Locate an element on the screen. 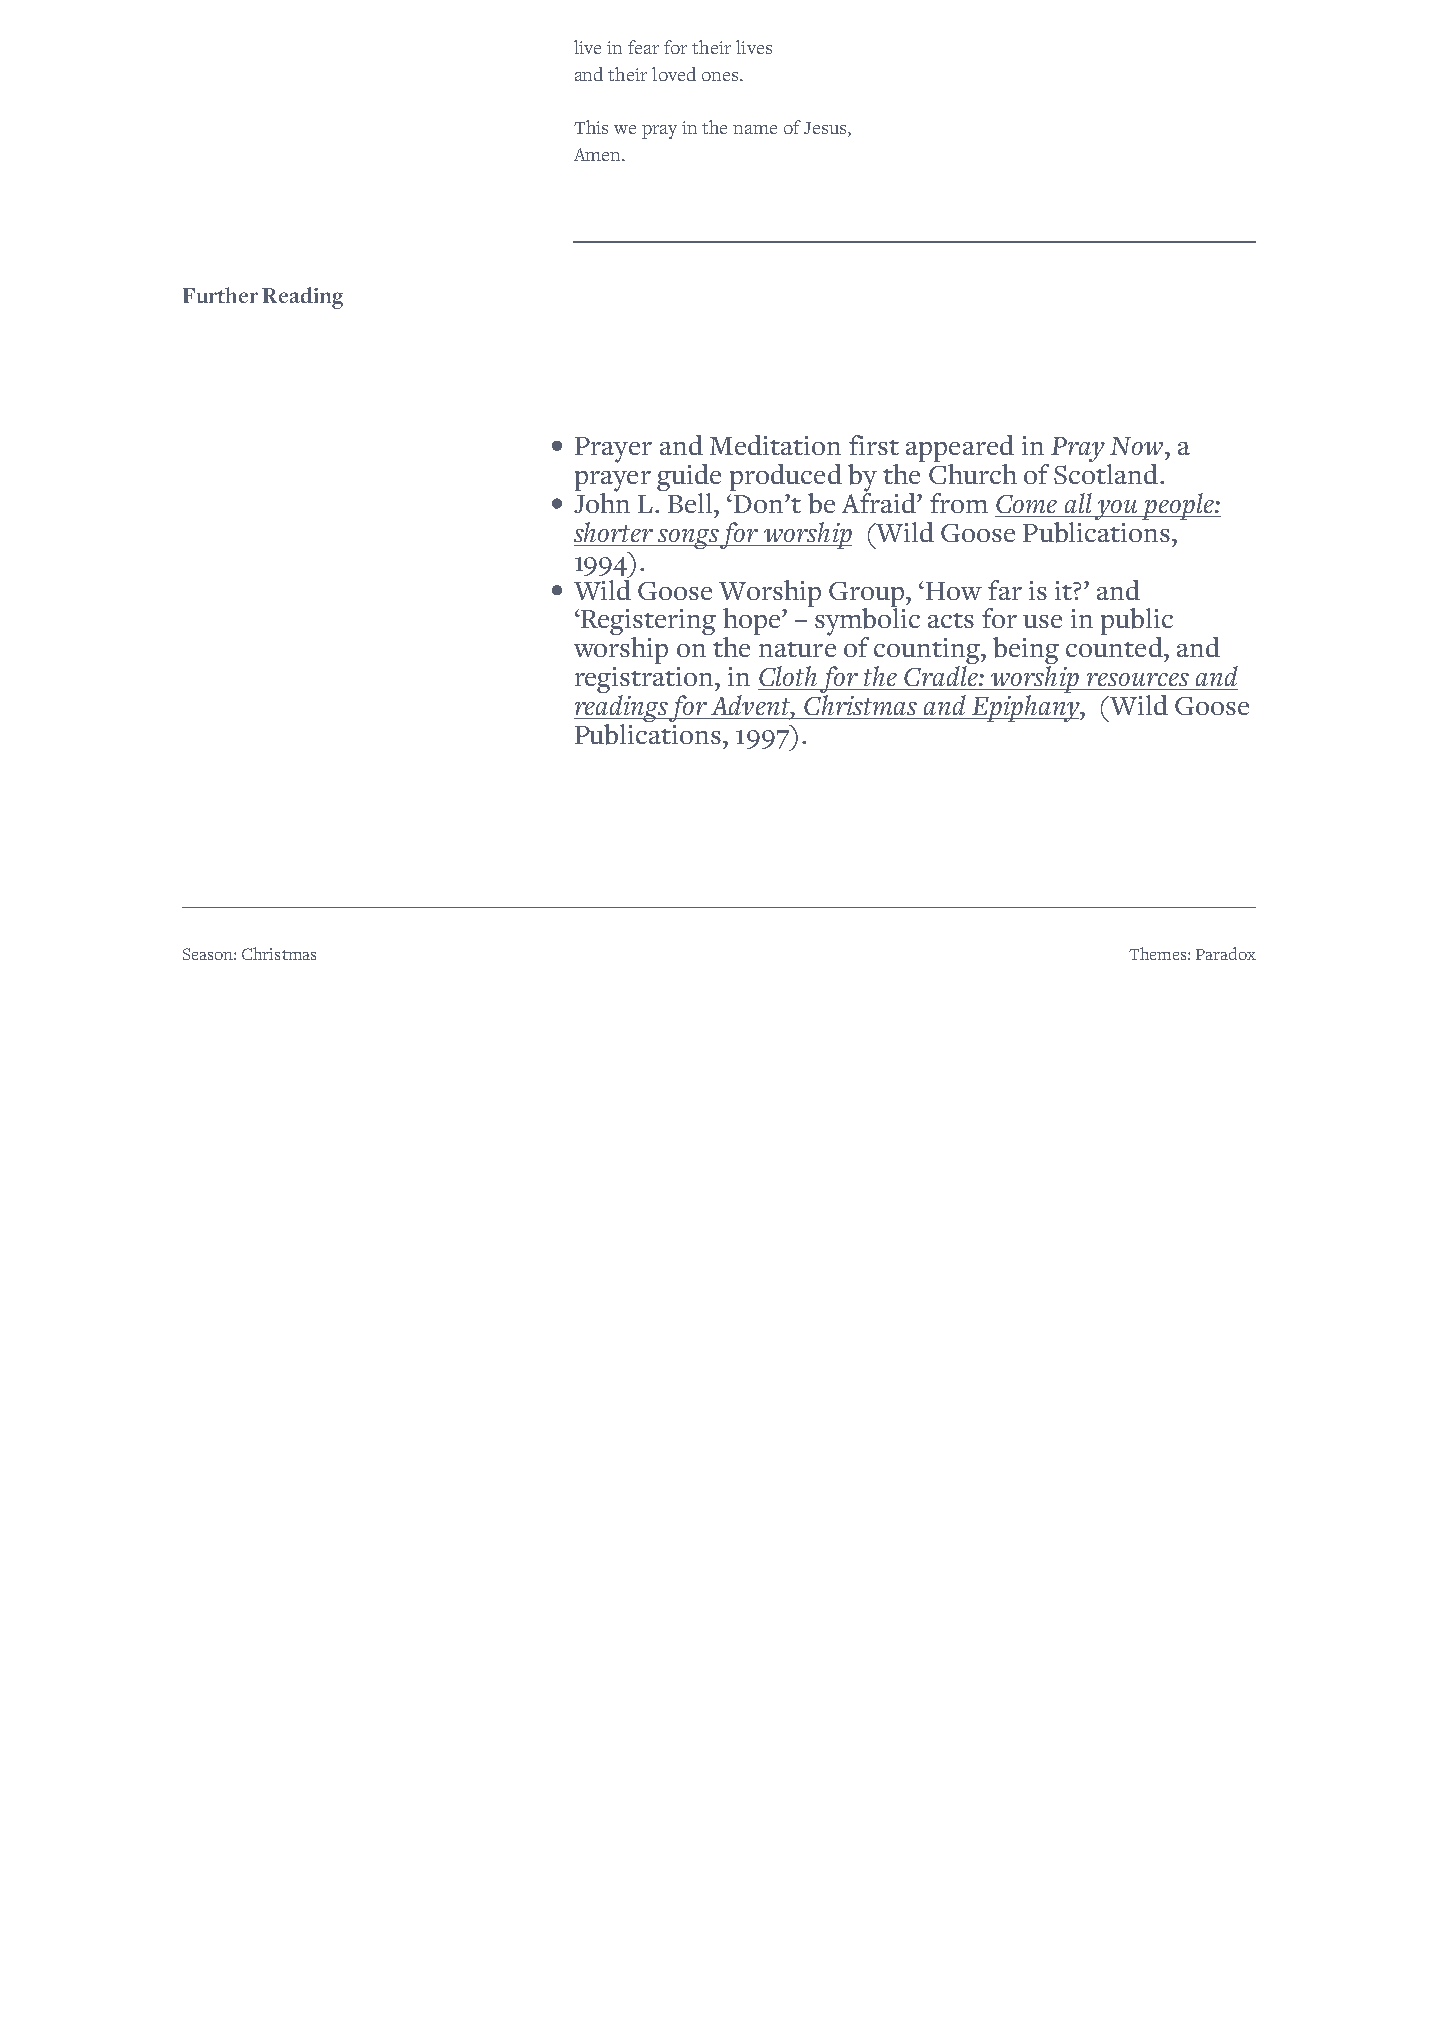 This screenshot has height=2027, width=1438. Paradox is located at coordinates (1226, 953).
